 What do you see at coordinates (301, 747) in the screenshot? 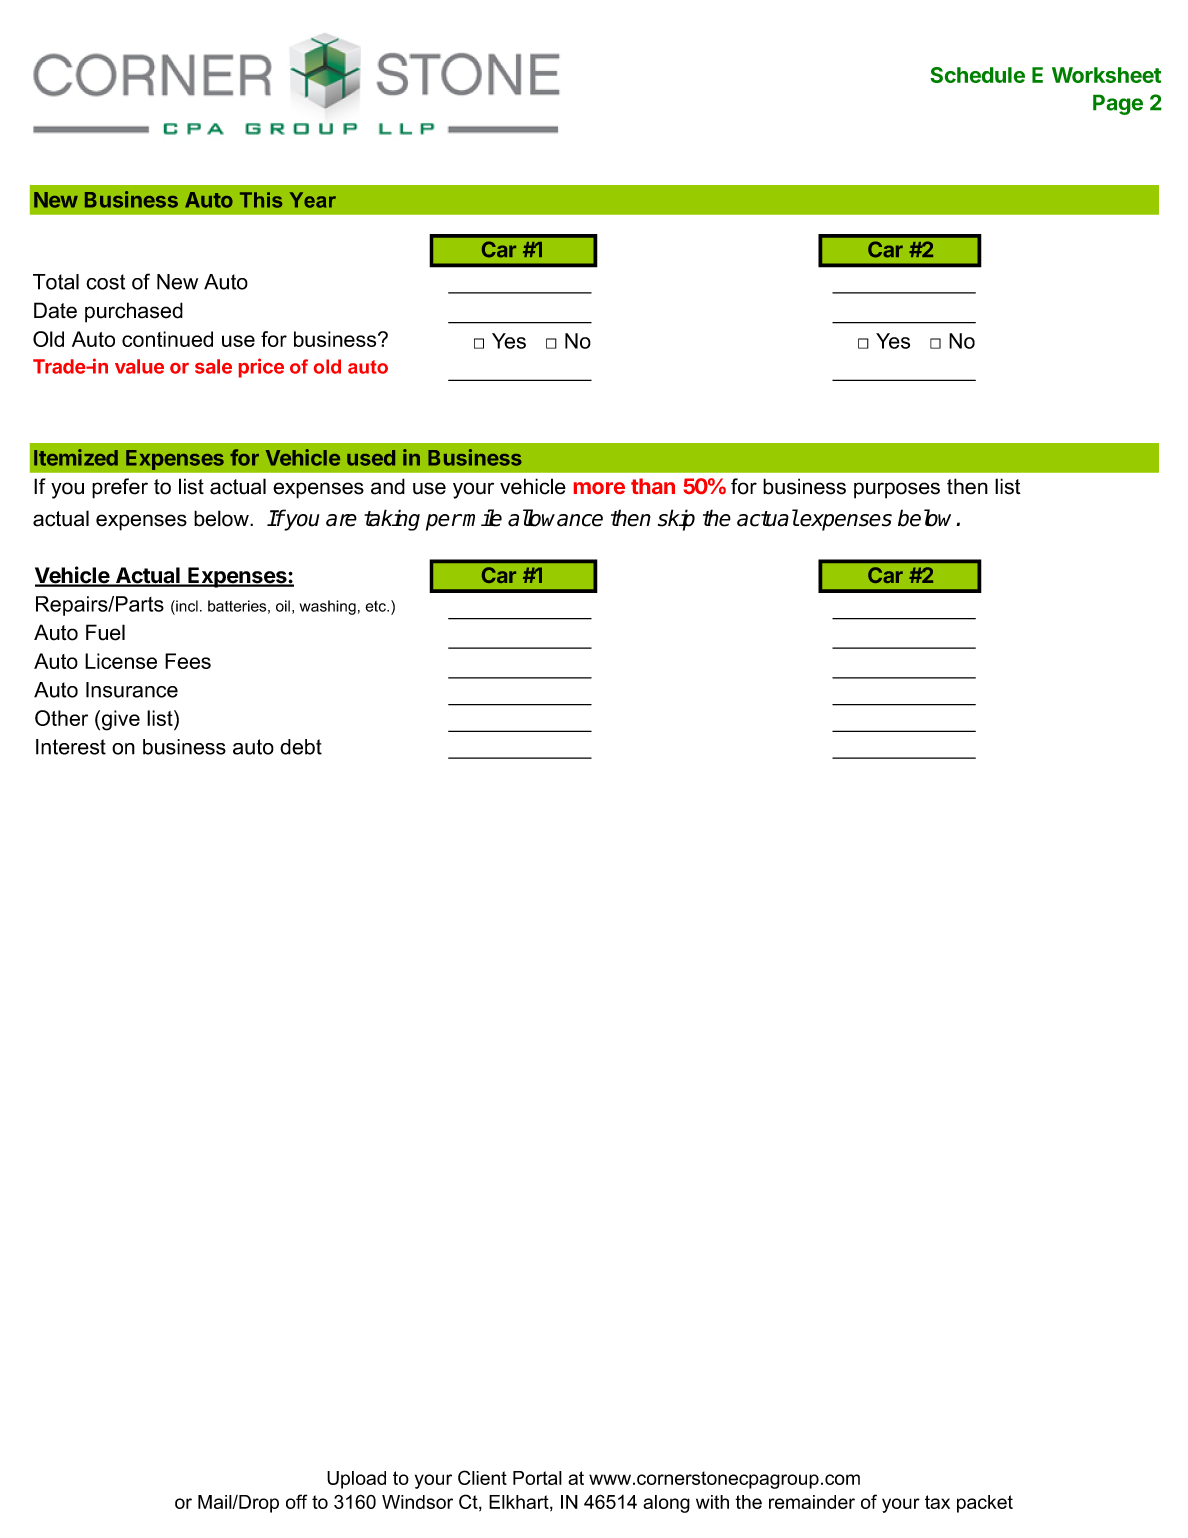
I see `debt` at bounding box center [301, 747].
